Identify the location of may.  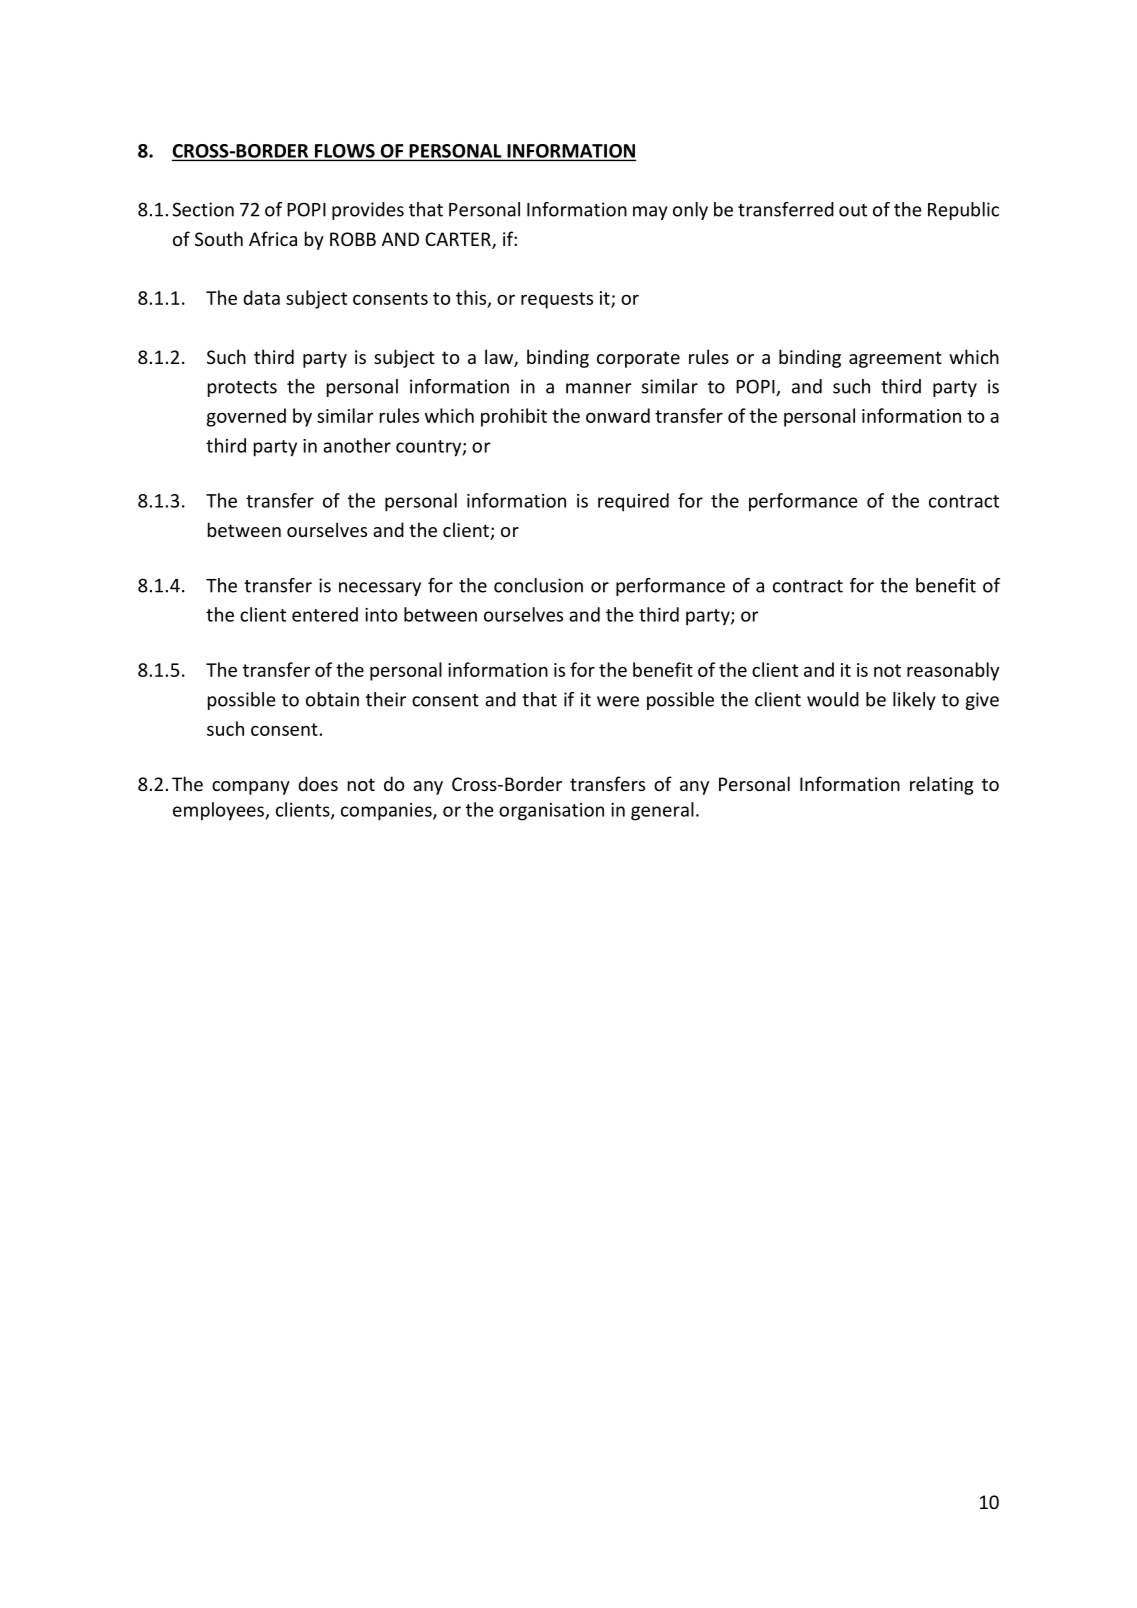
(650, 213).
